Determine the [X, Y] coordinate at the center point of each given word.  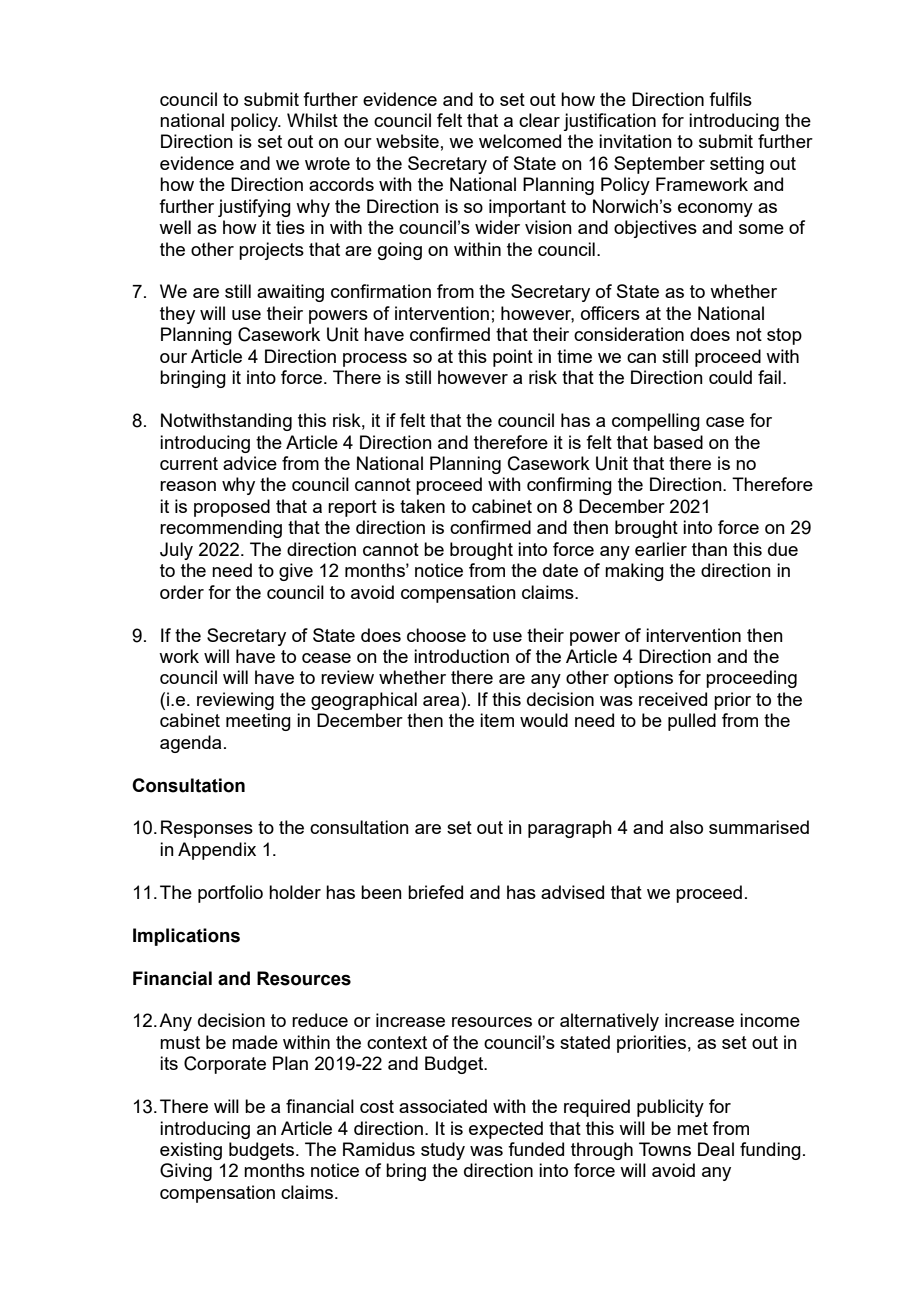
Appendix [217, 851]
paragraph [570, 829]
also [686, 827]
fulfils [730, 99]
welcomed [520, 141]
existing [191, 1151]
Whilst [312, 120]
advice [250, 463]
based [678, 442]
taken [422, 506]
